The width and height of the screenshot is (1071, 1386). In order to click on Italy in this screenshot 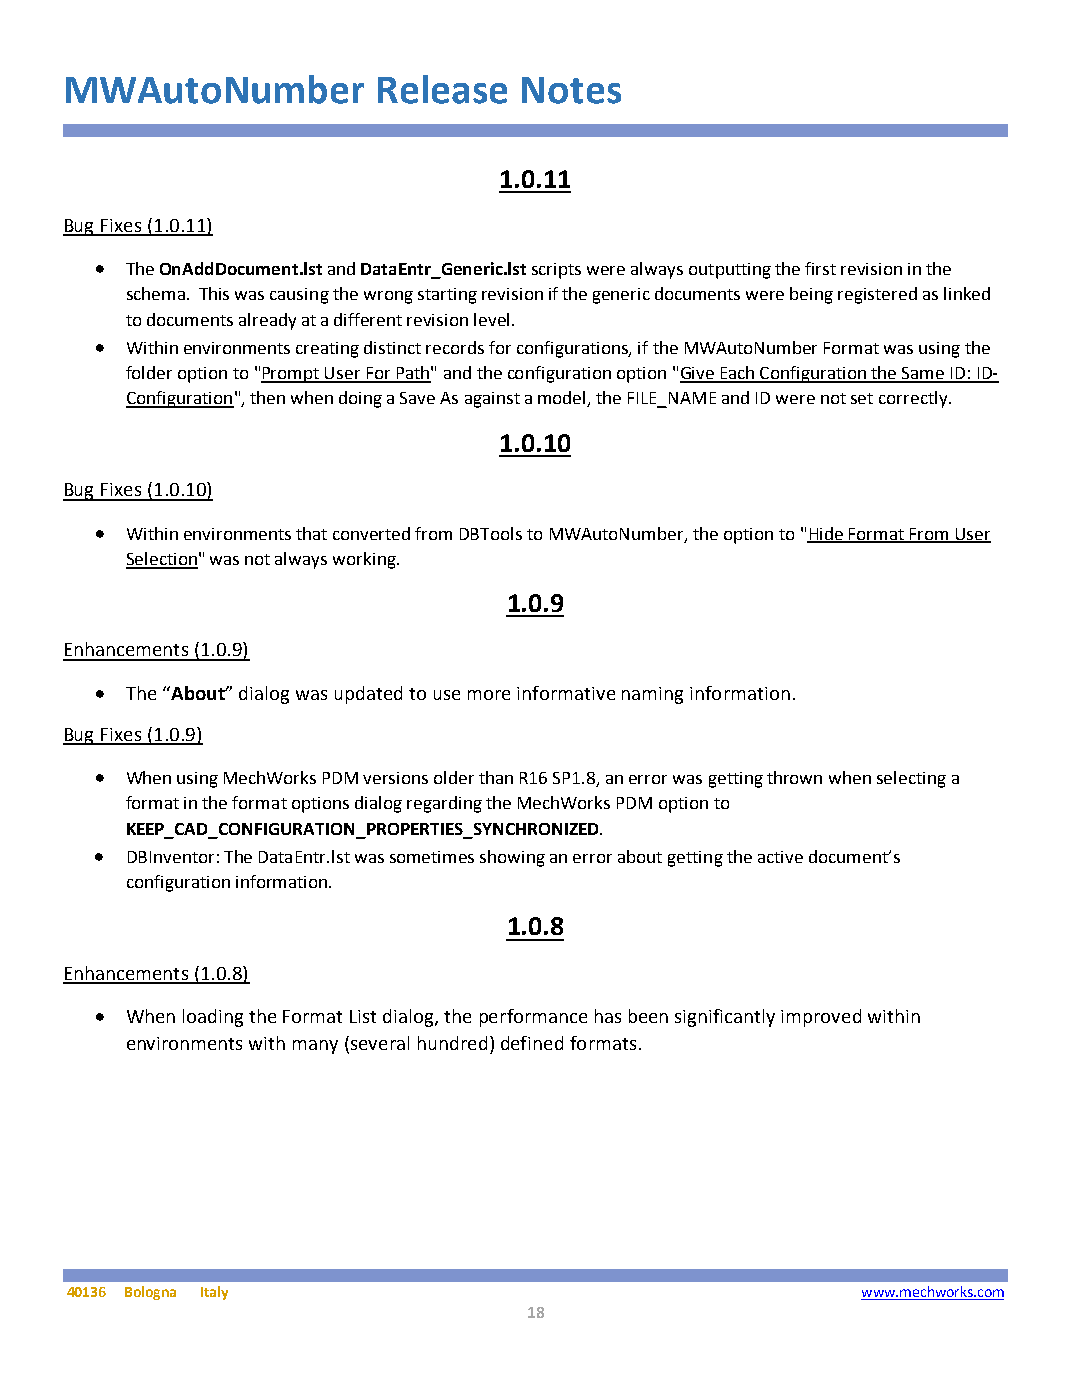, I will do `click(214, 1293)`.
